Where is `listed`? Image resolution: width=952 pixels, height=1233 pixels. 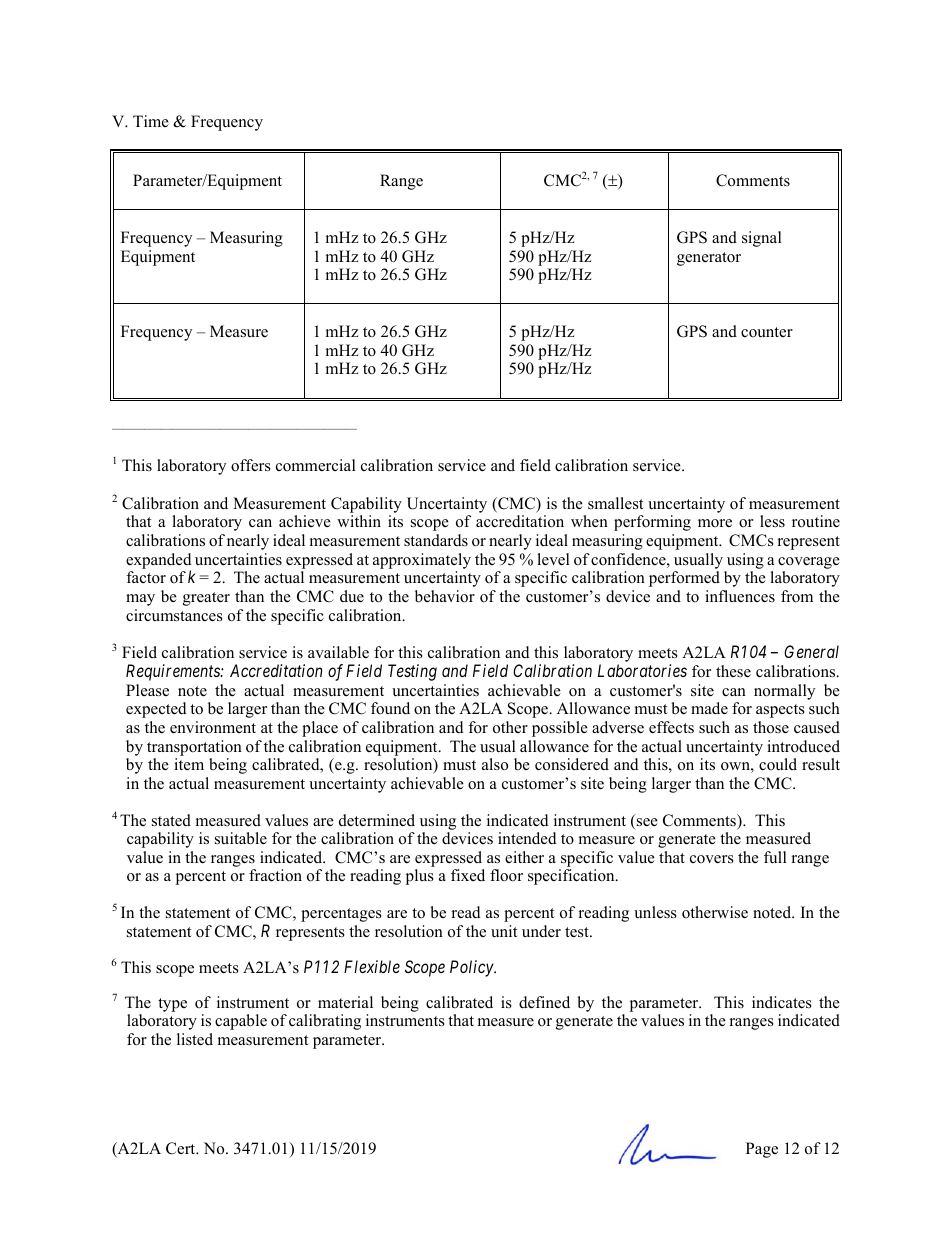
listed is located at coordinates (195, 1039).
